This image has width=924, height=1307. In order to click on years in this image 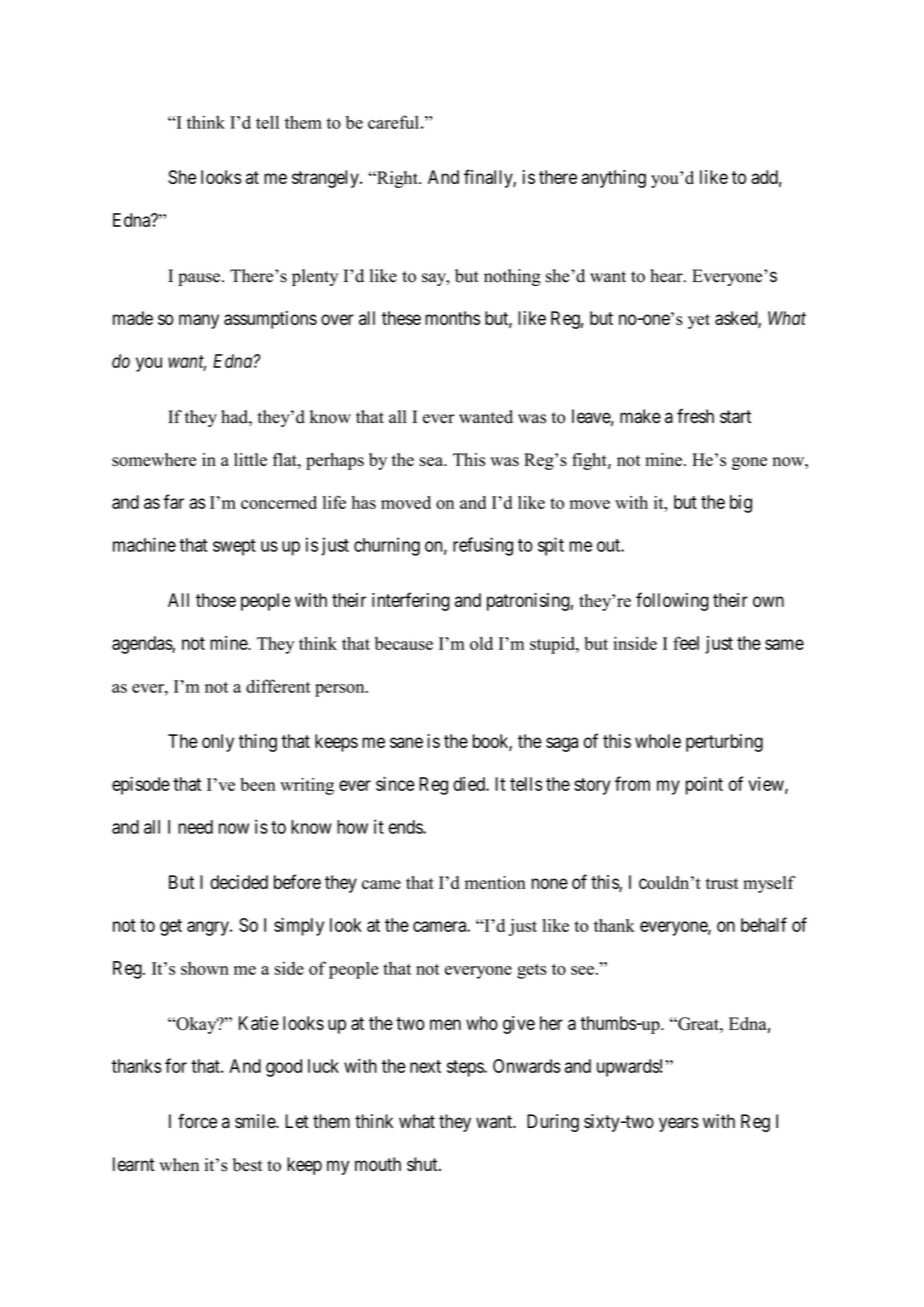, I will do `click(679, 1124)`.
